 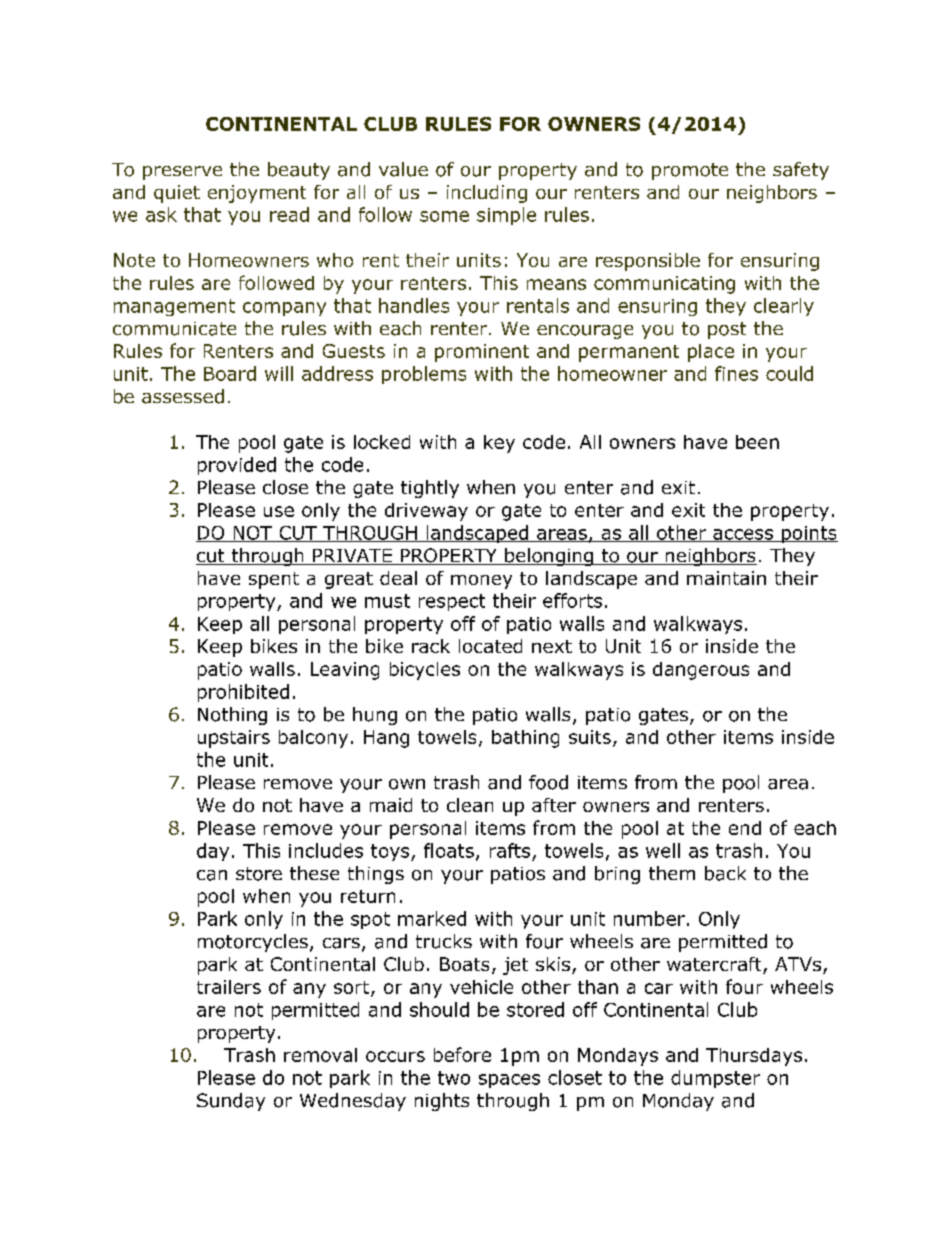 What do you see at coordinates (243, 693) in the screenshot?
I see `prohibited` at bounding box center [243, 693].
